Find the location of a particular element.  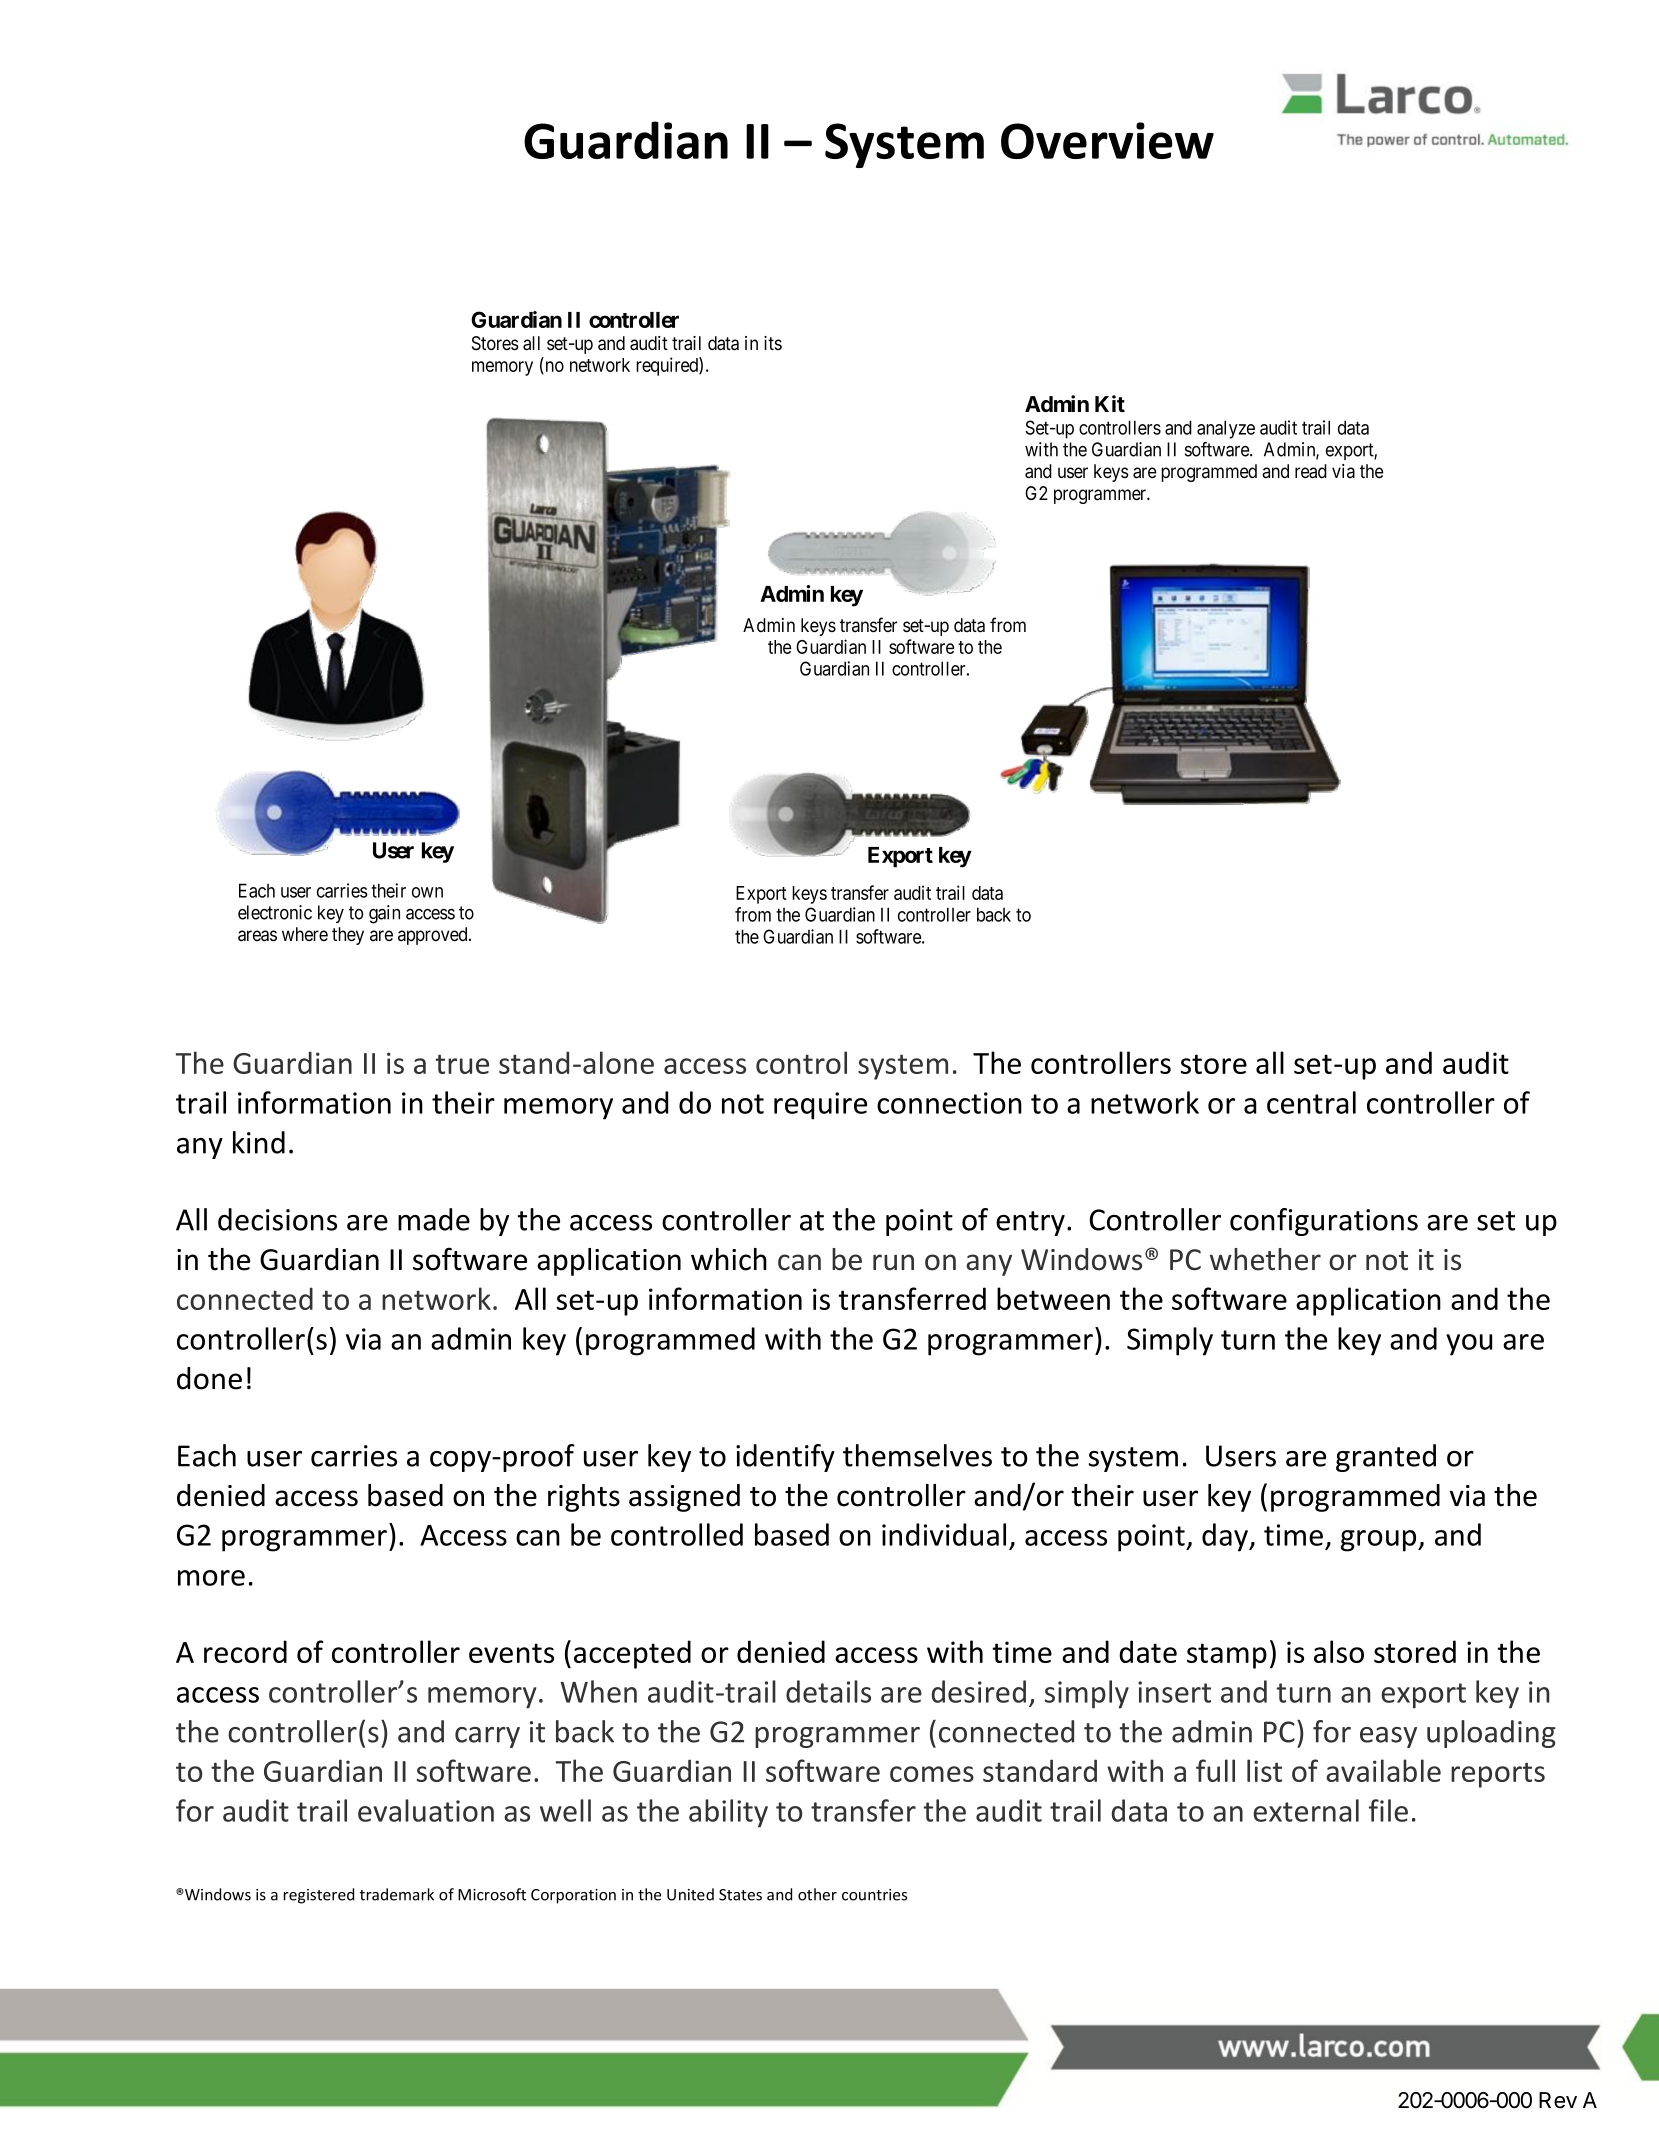

central is located at coordinates (1311, 1102).
